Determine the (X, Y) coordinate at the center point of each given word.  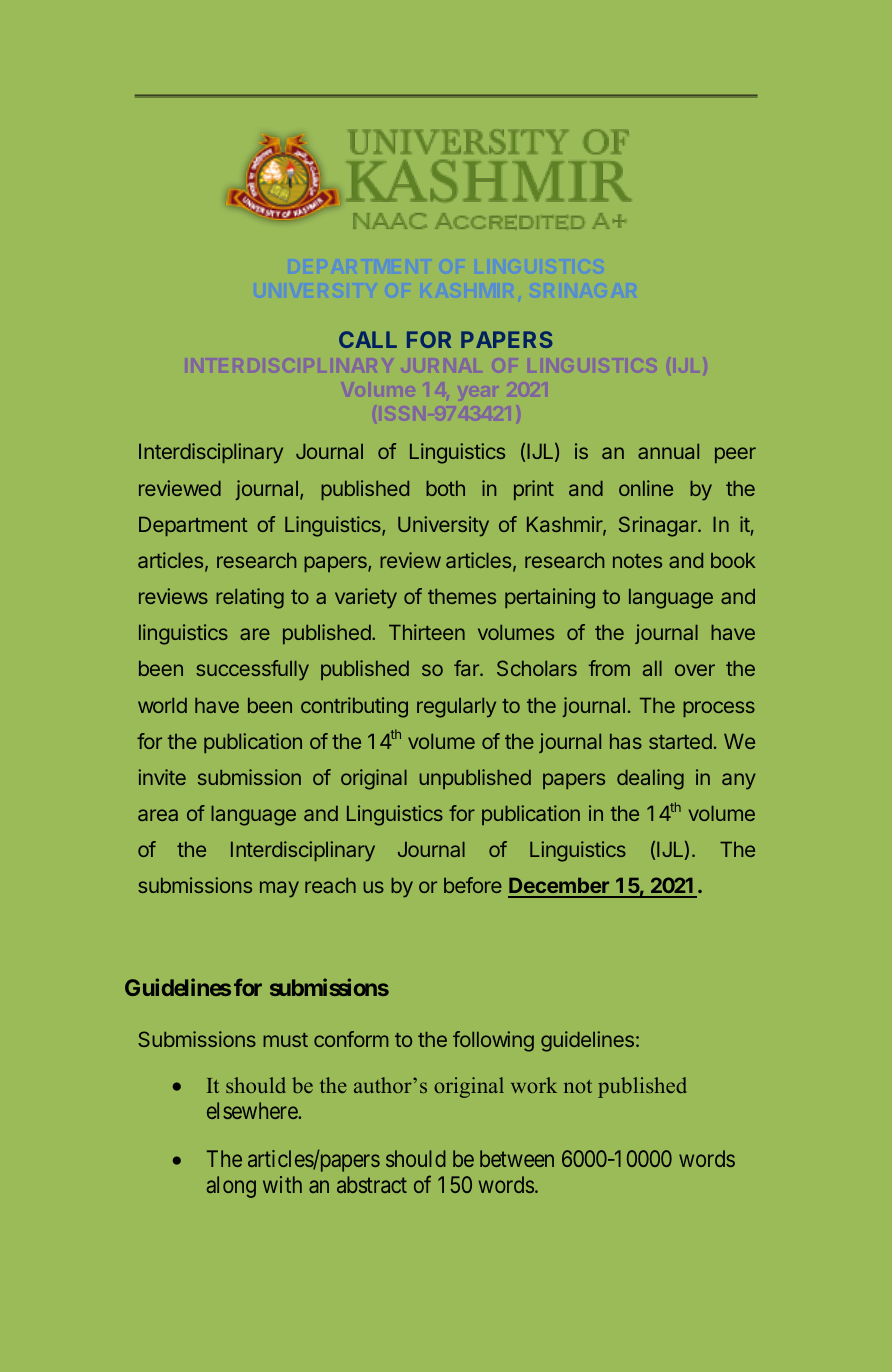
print (534, 490)
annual (668, 451)
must (285, 1040)
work (534, 1085)
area (158, 815)
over (695, 670)
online (646, 488)
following (493, 1041)
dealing (650, 779)
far (467, 668)
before (473, 885)
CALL (368, 339)
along (231, 1187)
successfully (252, 670)
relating (250, 598)
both (445, 488)
